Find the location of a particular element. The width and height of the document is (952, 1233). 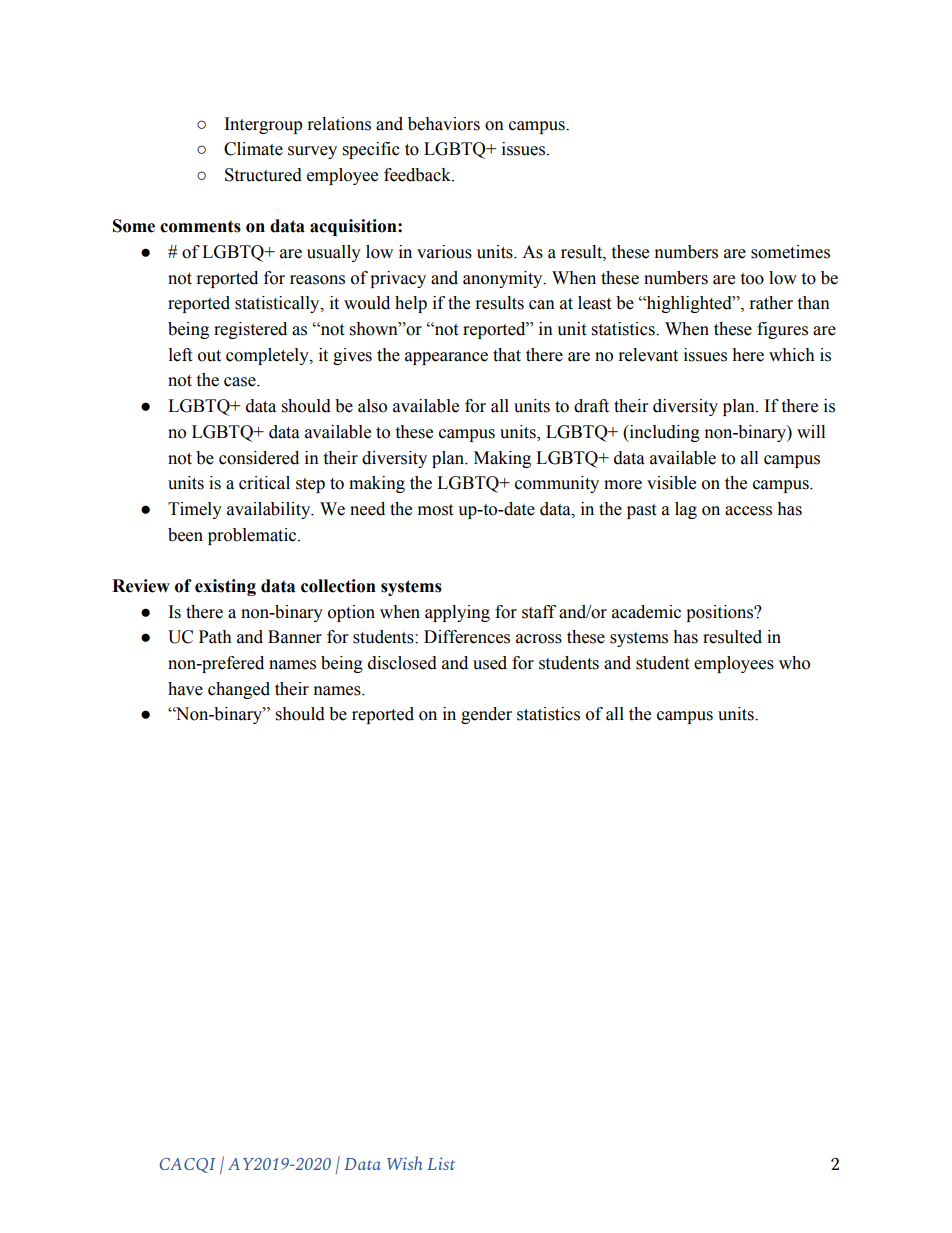

behaviors is located at coordinates (444, 124).
